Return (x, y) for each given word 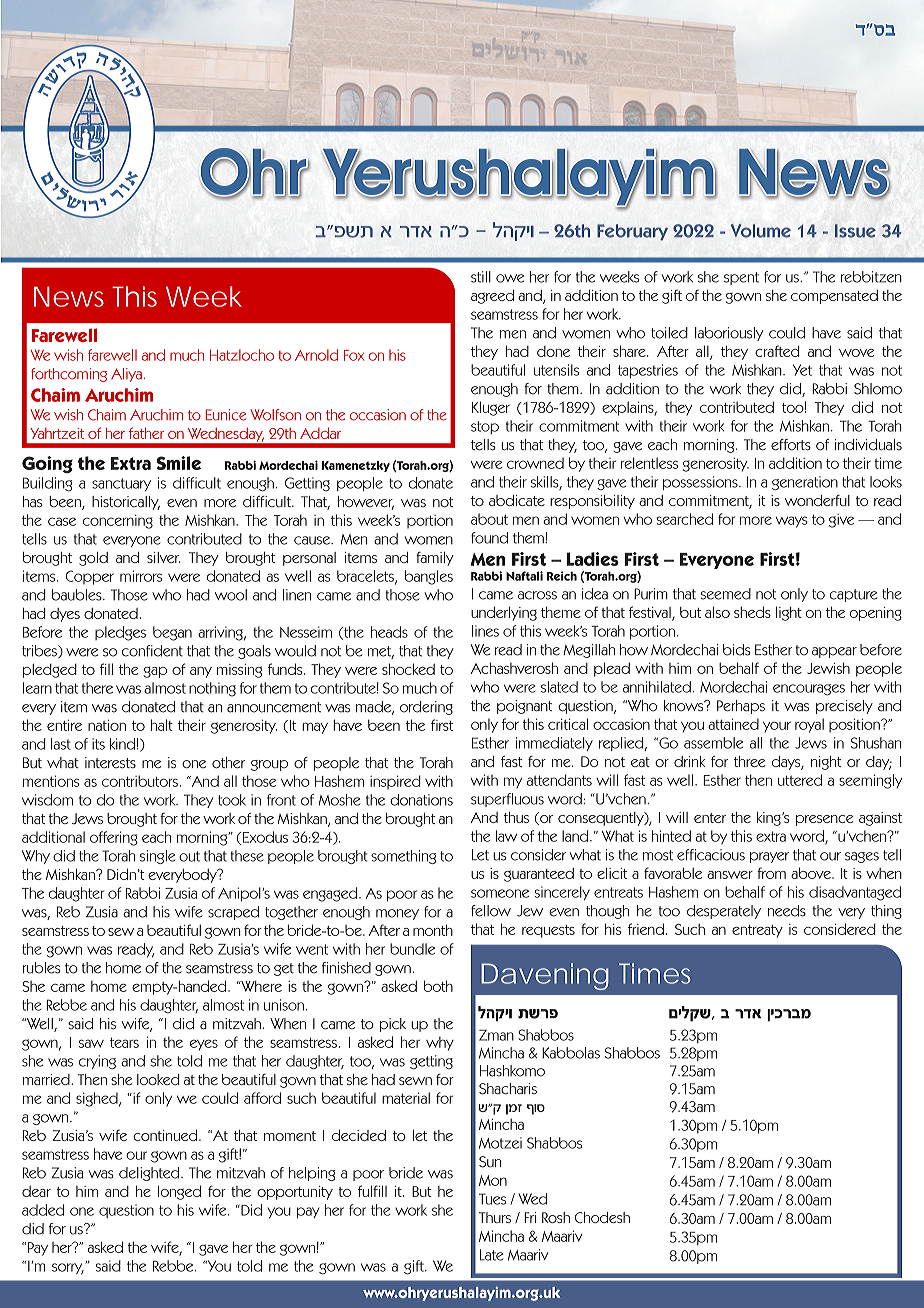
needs (787, 911)
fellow (491, 911)
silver (163, 557)
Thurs (495, 1217)
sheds (752, 612)
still (481, 277)
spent (741, 278)
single (157, 857)
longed (179, 1192)
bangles (429, 577)
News (69, 296)
